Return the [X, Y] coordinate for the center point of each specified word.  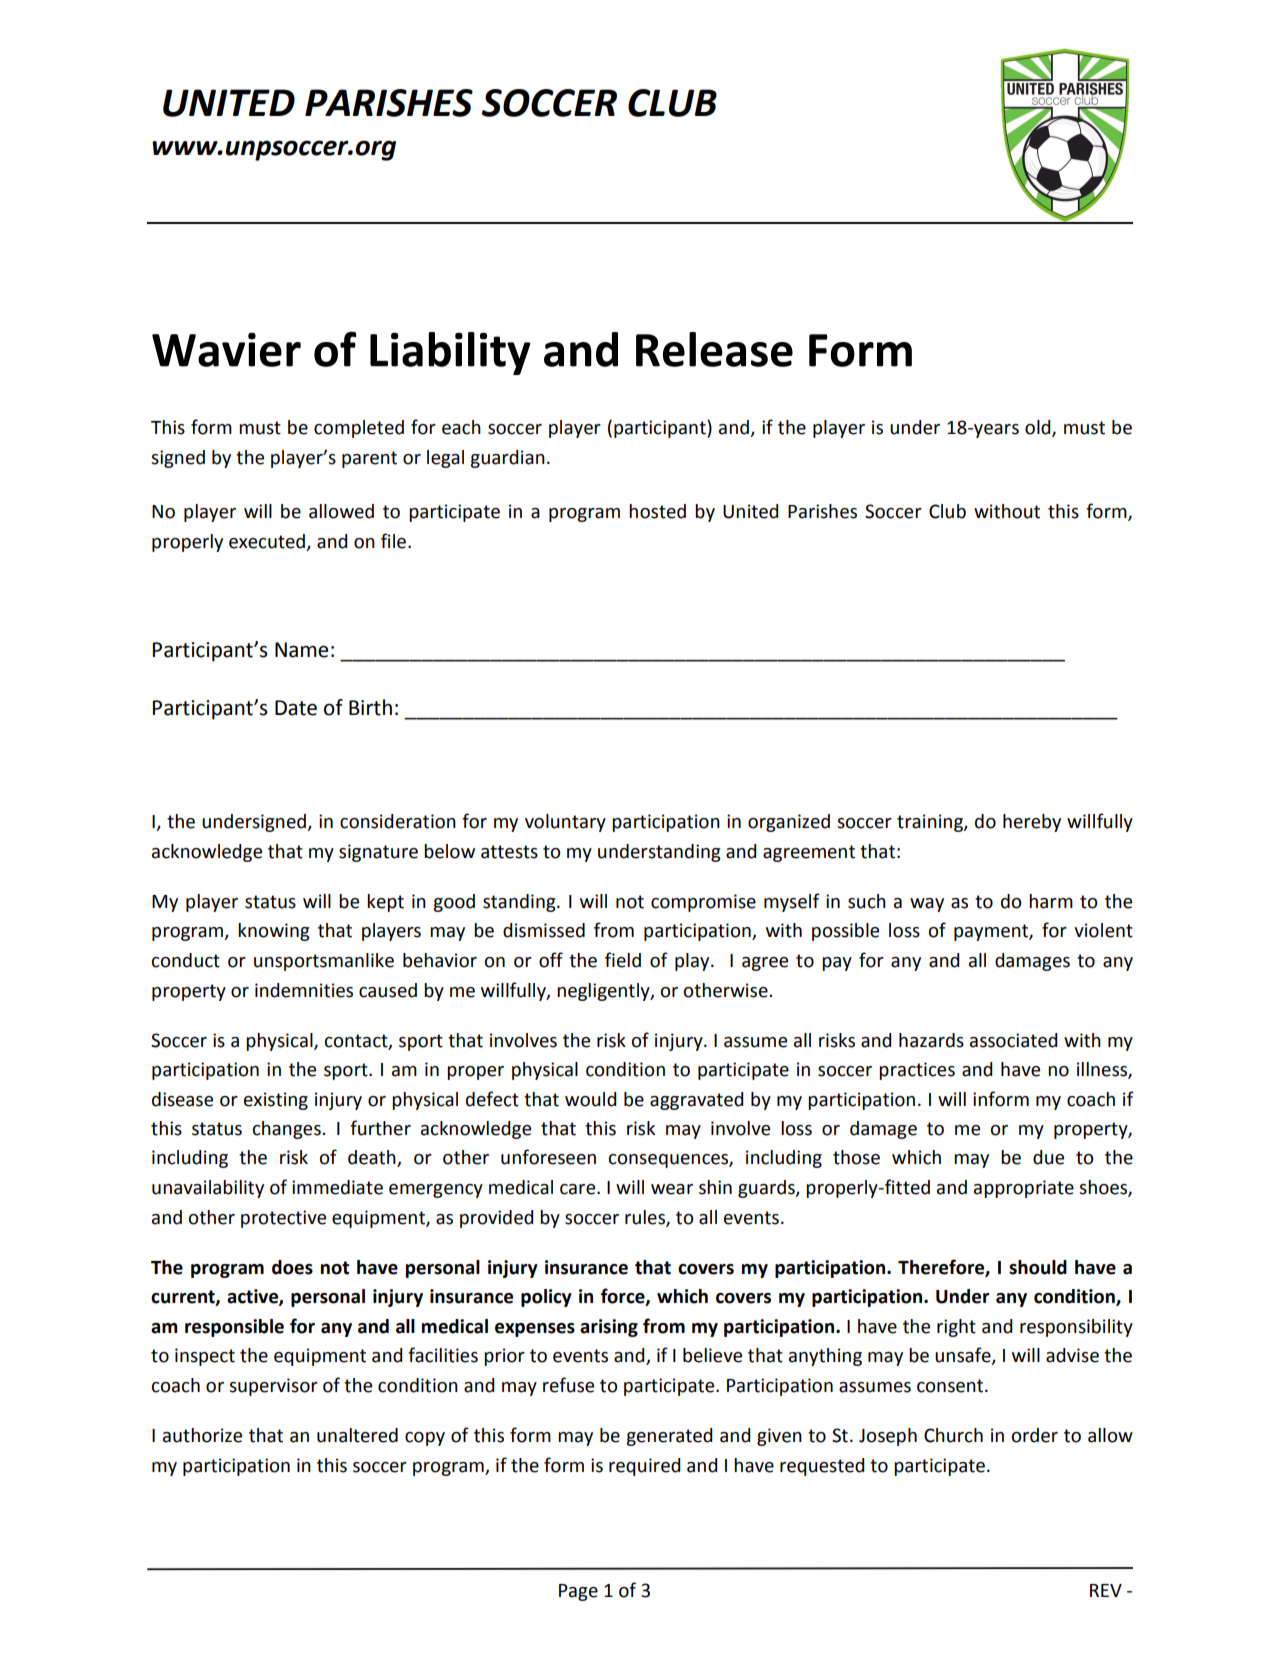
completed [359, 429]
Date [296, 708]
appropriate [1024, 1189]
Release [714, 349]
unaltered [357, 1435]
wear [672, 1189]
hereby [1032, 823]
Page [578, 1592]
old [1039, 428]
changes [288, 1130]
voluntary [565, 823]
